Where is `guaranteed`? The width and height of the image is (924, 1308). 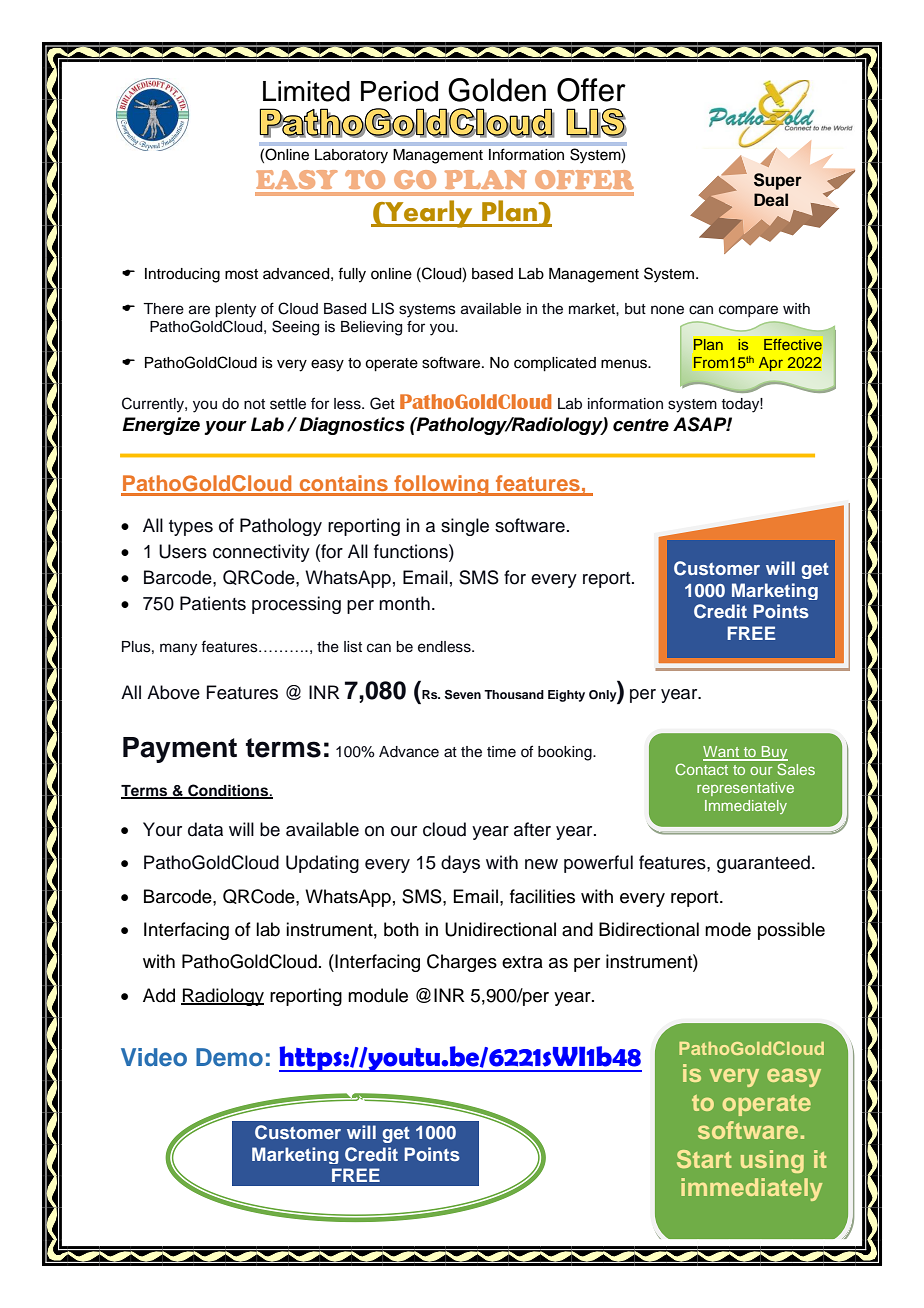 guaranteed is located at coordinates (763, 864).
